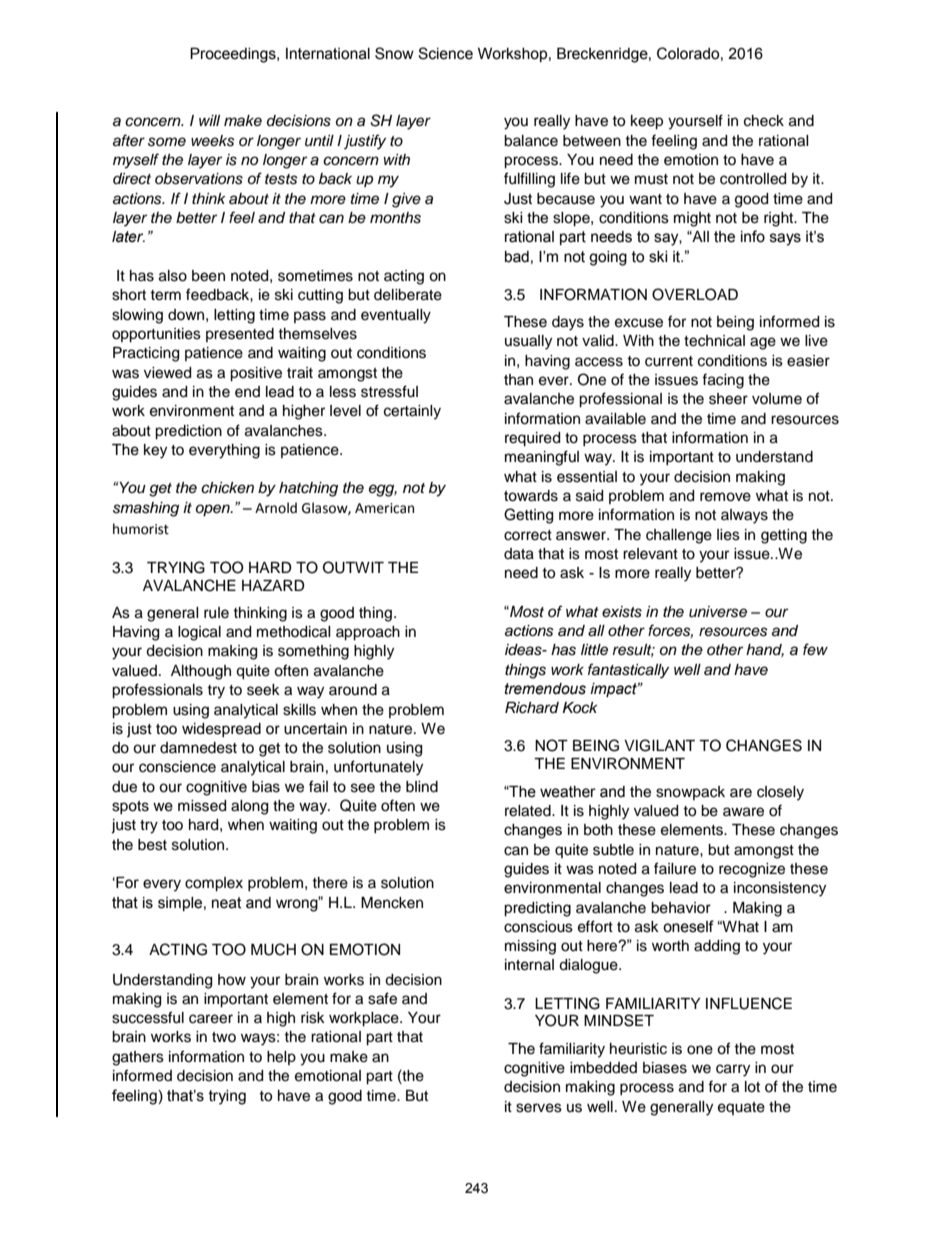 Image resolution: width=952 pixels, height=1233 pixels. I want to click on serves, so click(539, 1108).
